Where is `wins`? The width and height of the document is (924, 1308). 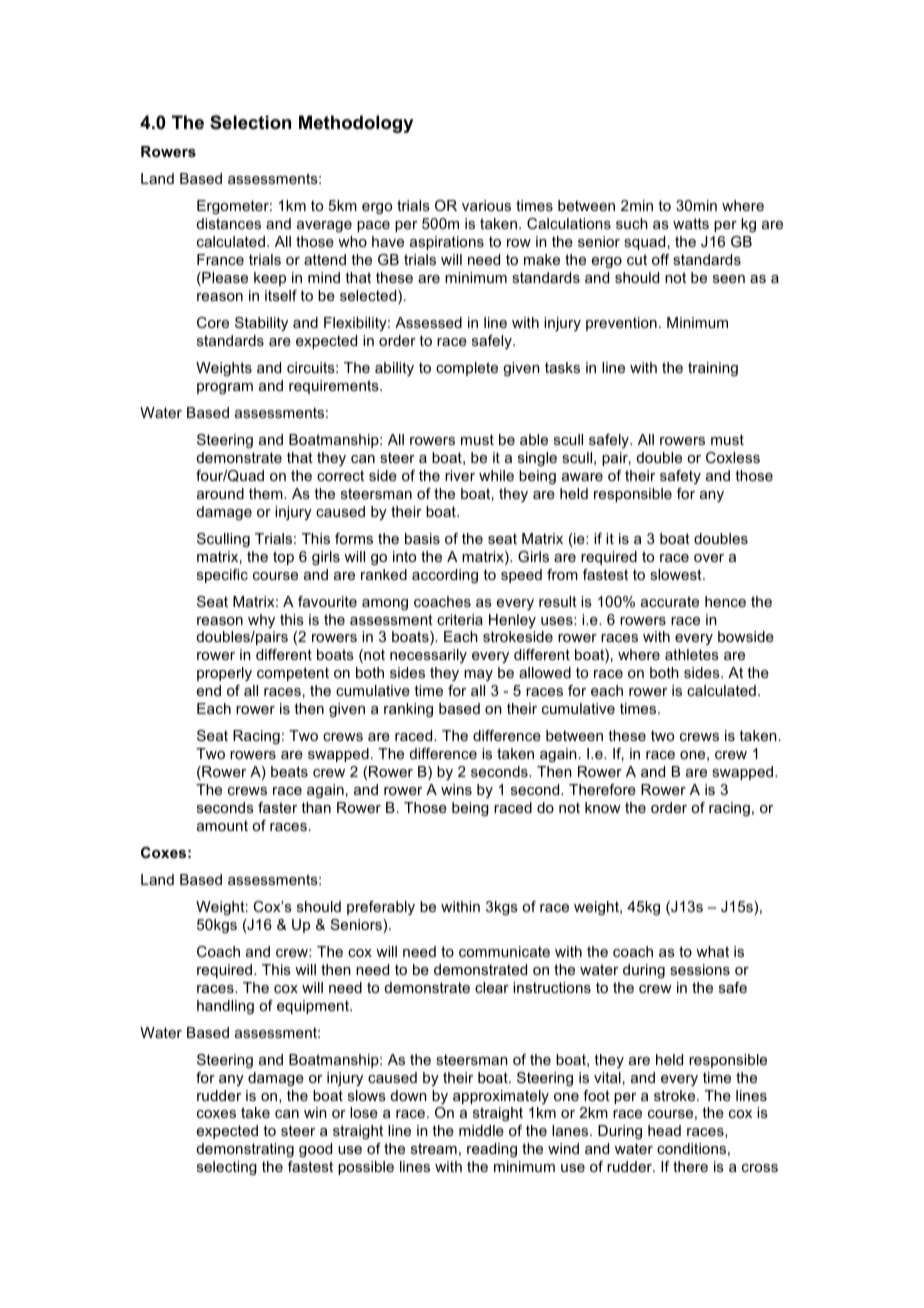 wins is located at coordinates (456, 789).
